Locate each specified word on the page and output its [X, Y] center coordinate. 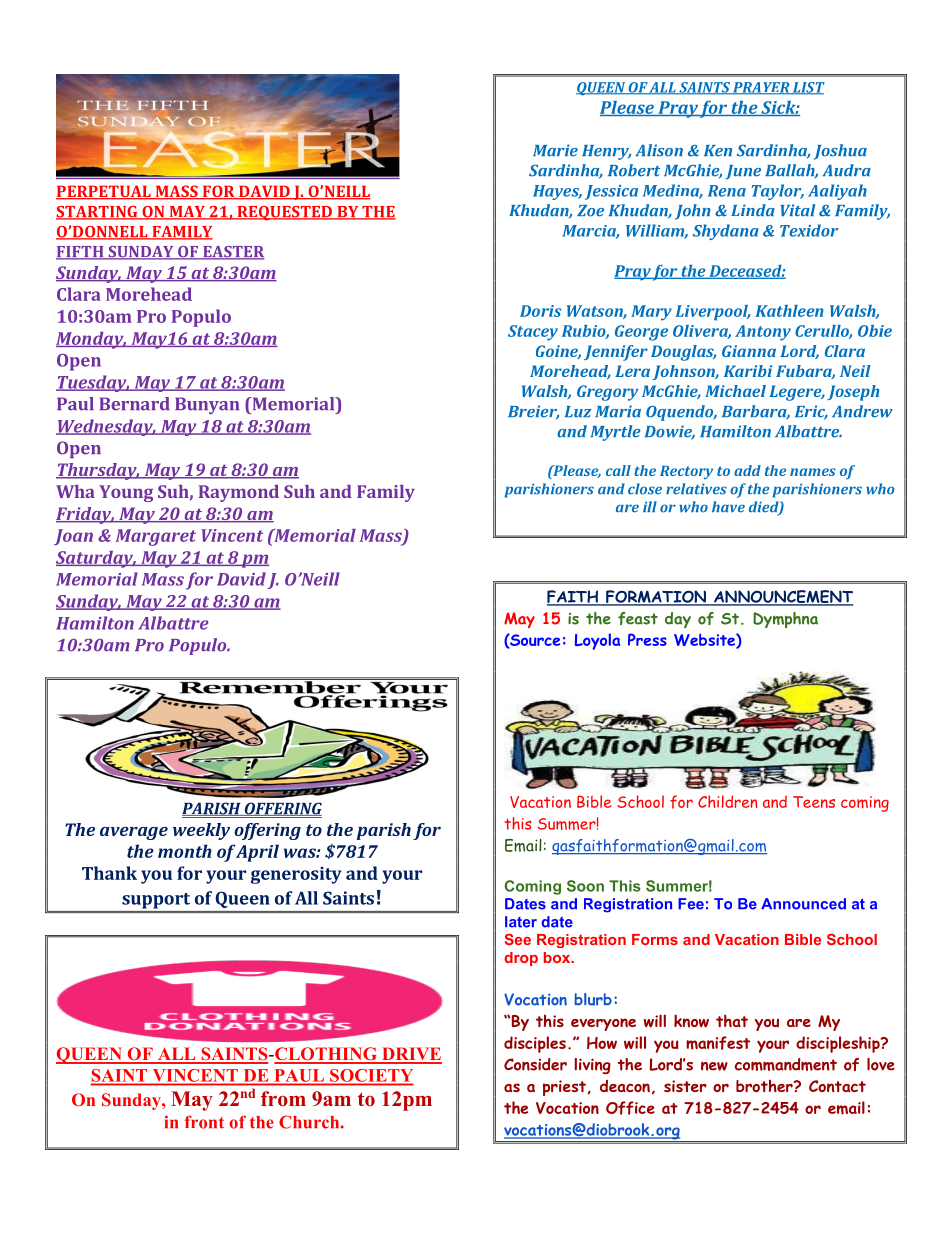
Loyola [597, 641]
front [204, 1122]
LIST [808, 88]
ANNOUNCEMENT [782, 597]
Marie [555, 150]
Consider [535, 1064]
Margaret [156, 537]
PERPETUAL [104, 192]
